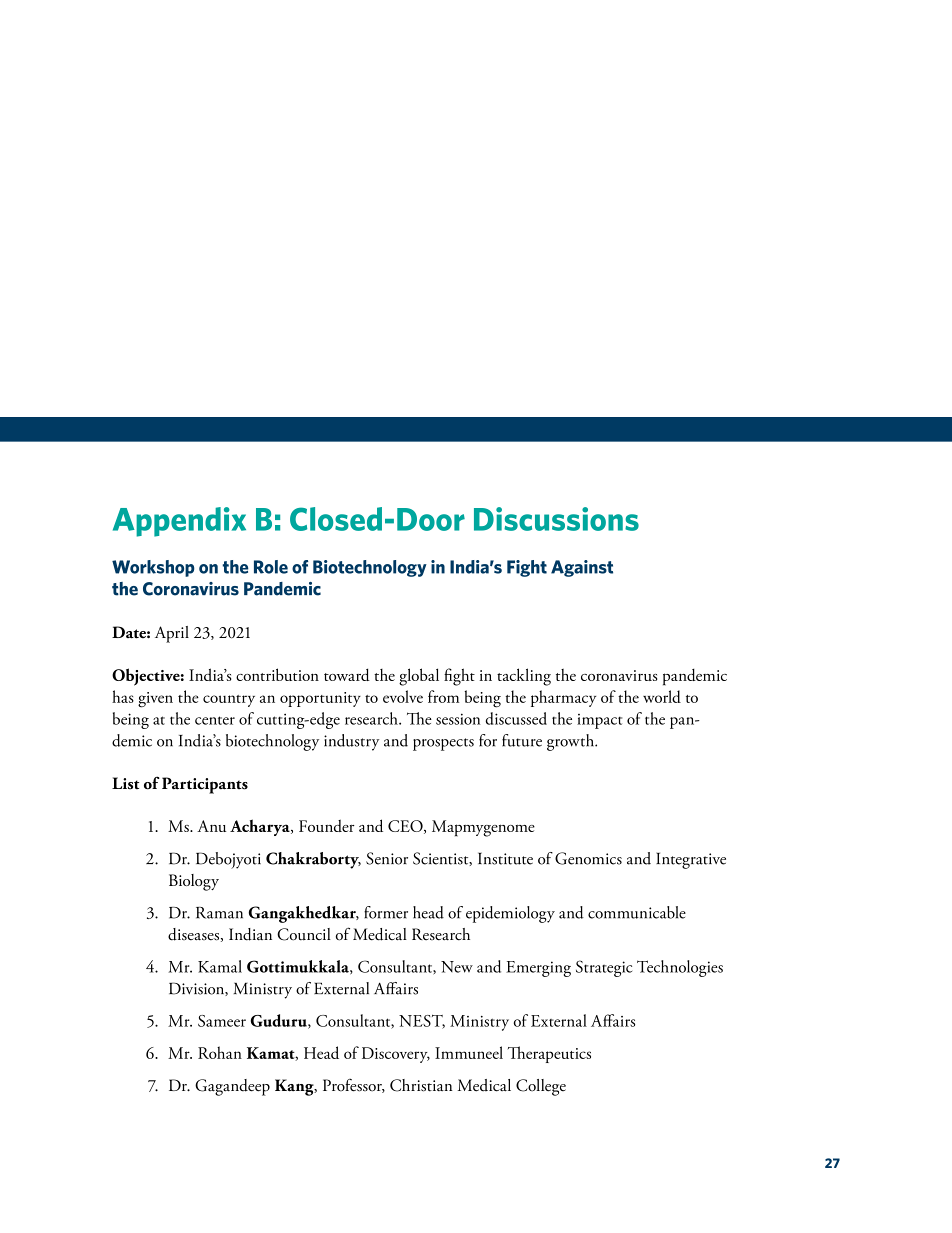  What do you see at coordinates (386, 912) in the image?
I see `former` at bounding box center [386, 912].
